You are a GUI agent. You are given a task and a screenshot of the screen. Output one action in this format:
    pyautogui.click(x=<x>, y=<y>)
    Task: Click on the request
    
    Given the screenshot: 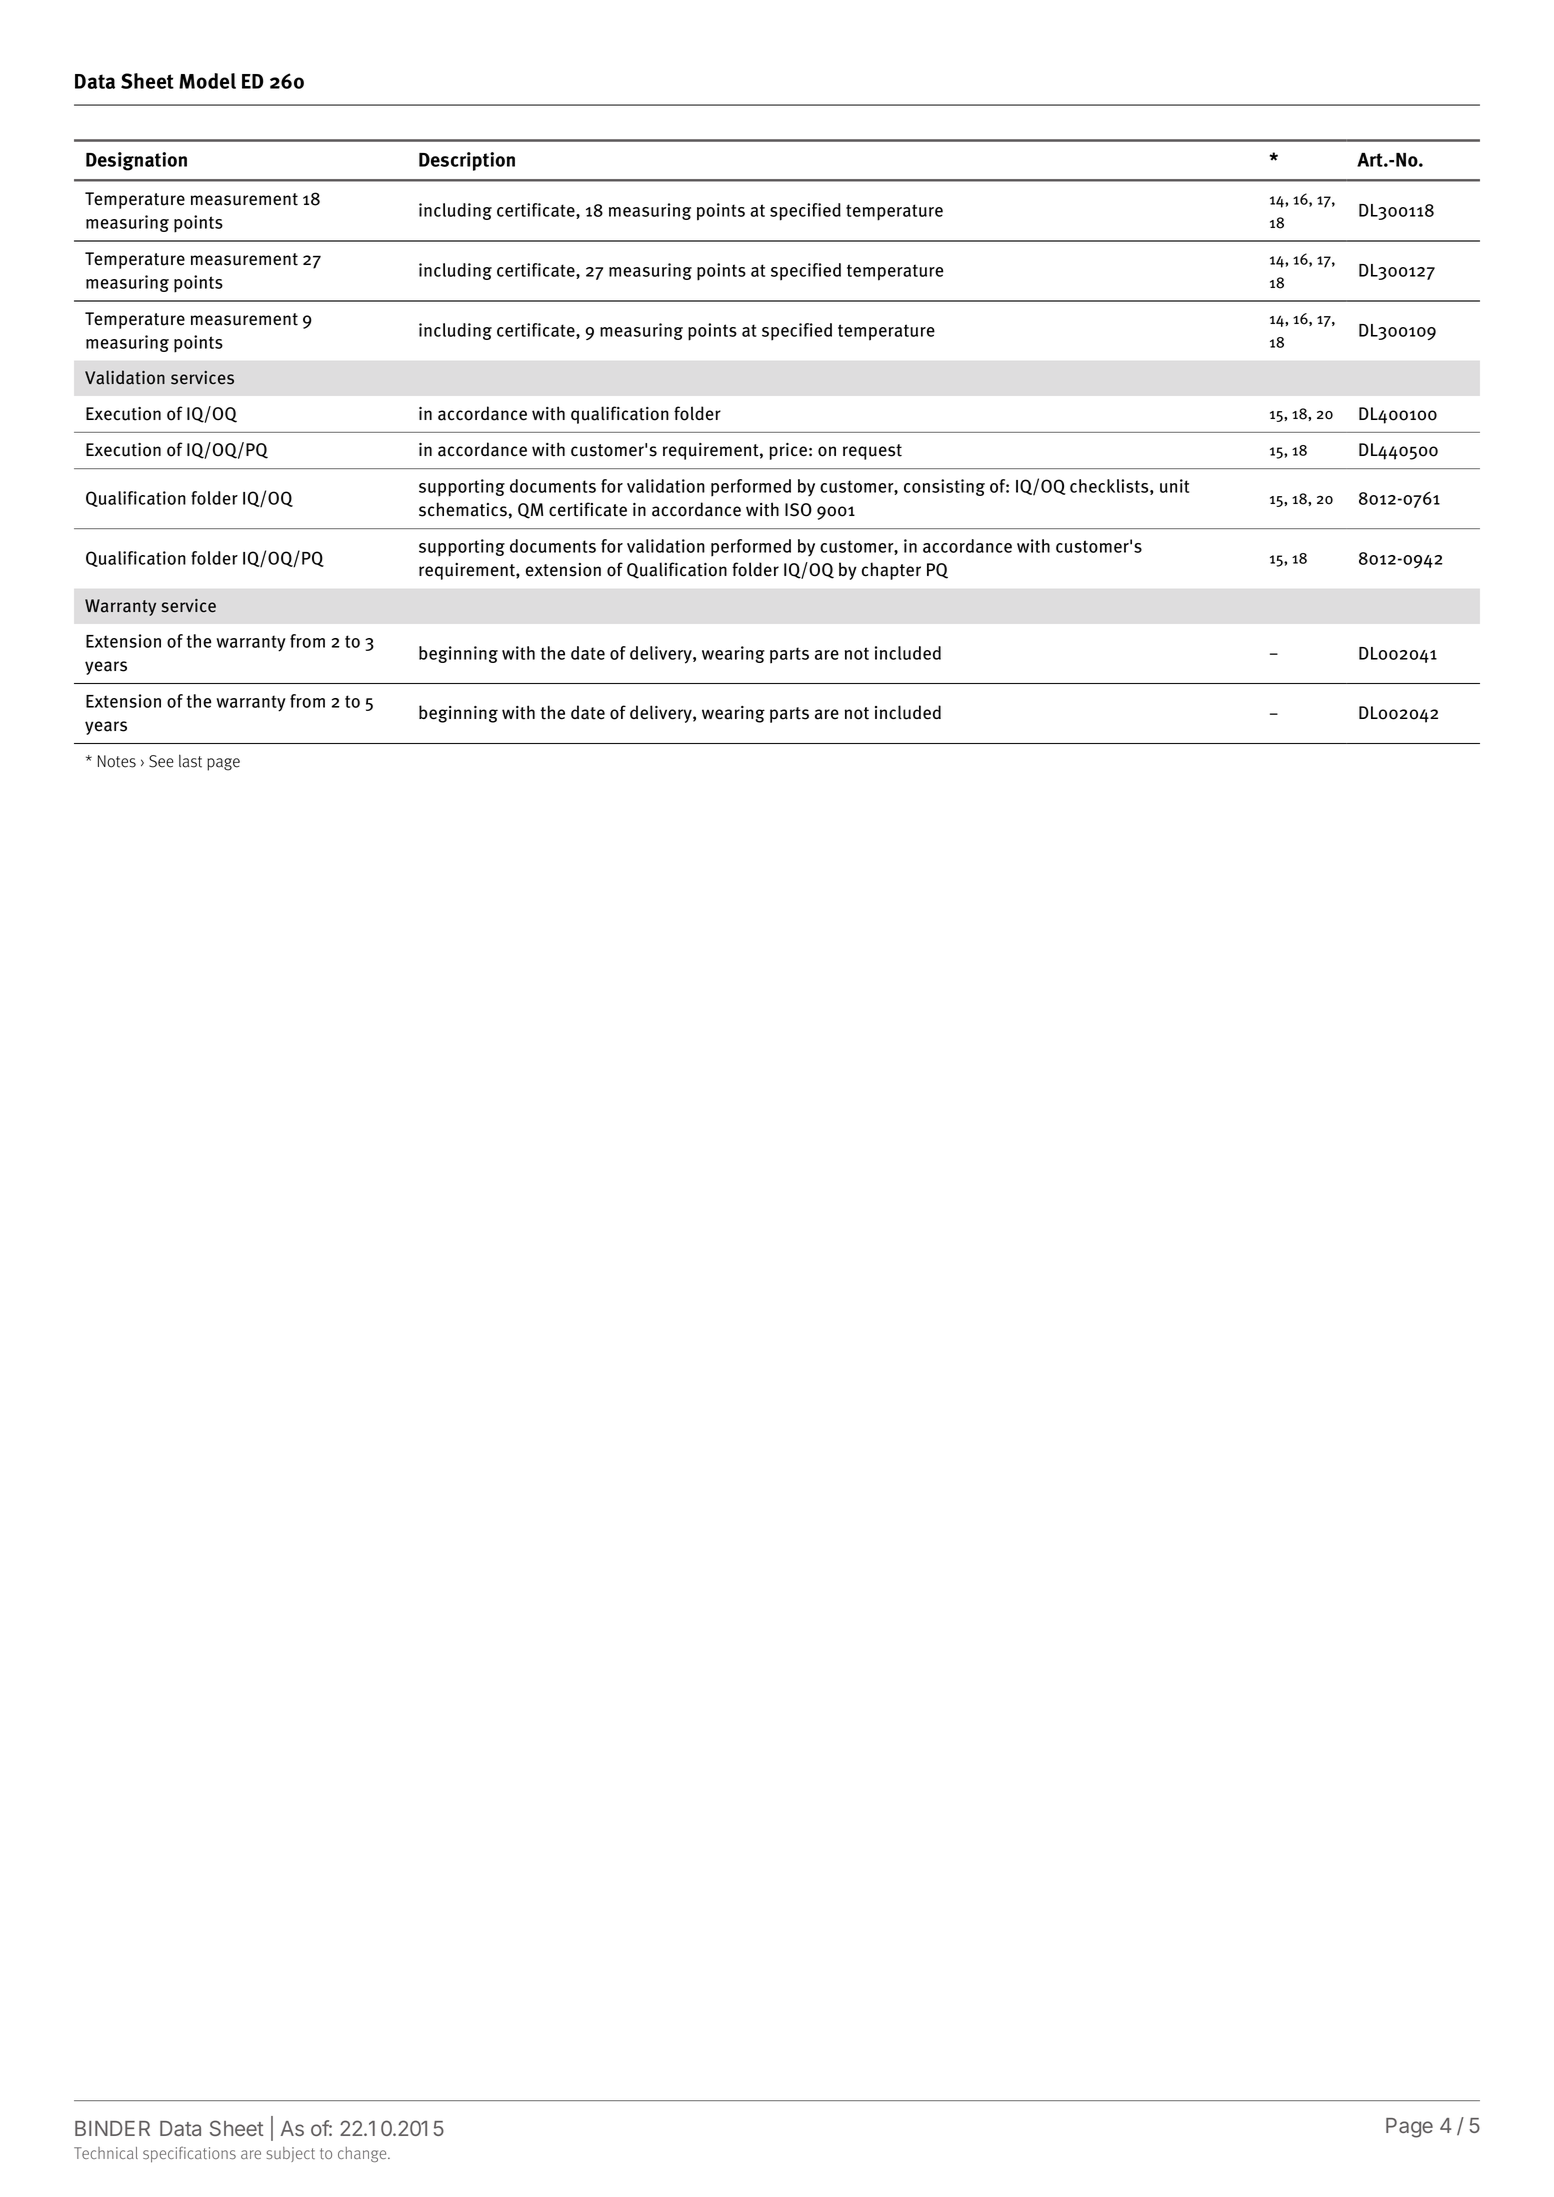 What is the action you would take?
    pyautogui.click(x=872, y=452)
